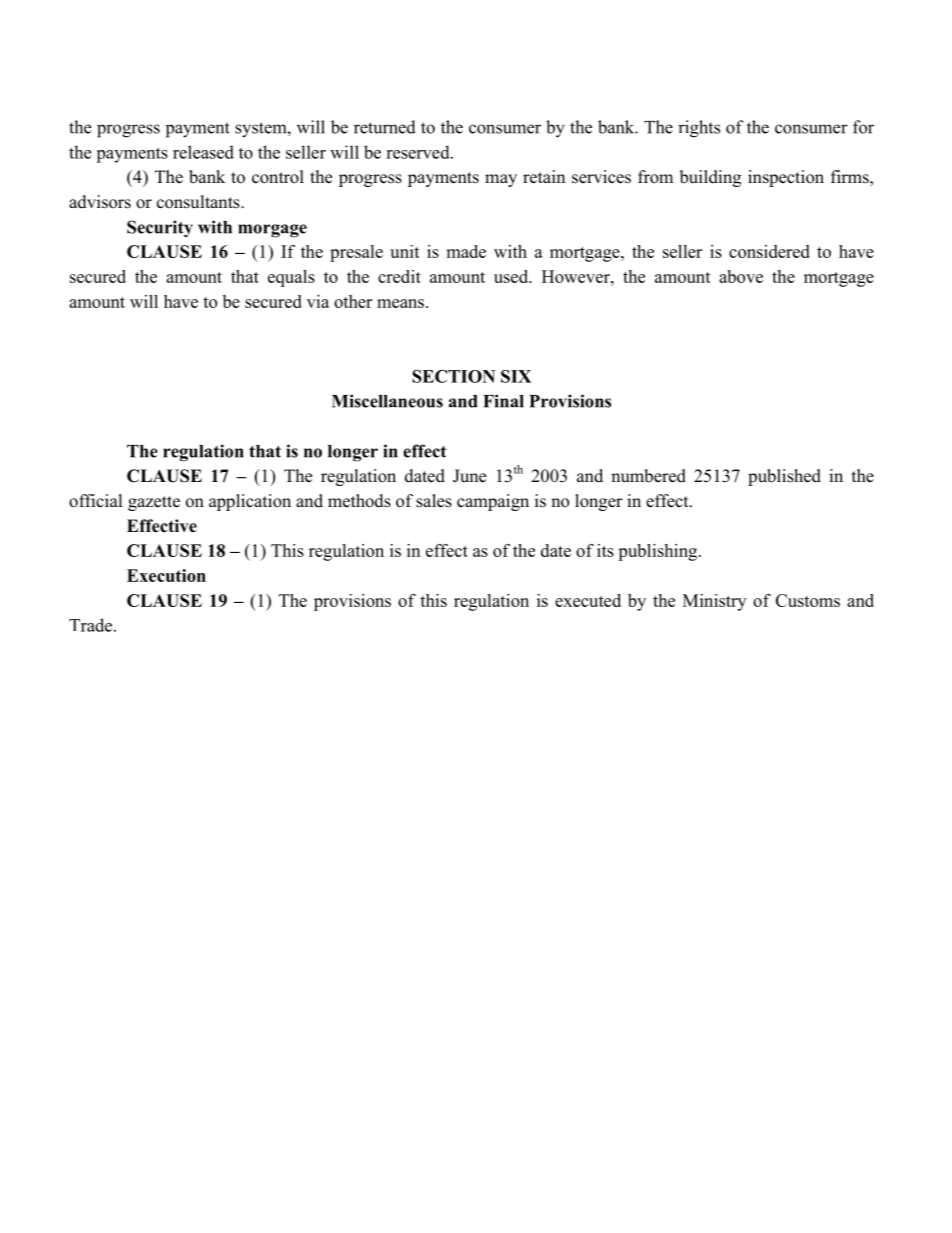  Describe the element at coordinates (92, 625) in the document. I see `Trade` at that location.
